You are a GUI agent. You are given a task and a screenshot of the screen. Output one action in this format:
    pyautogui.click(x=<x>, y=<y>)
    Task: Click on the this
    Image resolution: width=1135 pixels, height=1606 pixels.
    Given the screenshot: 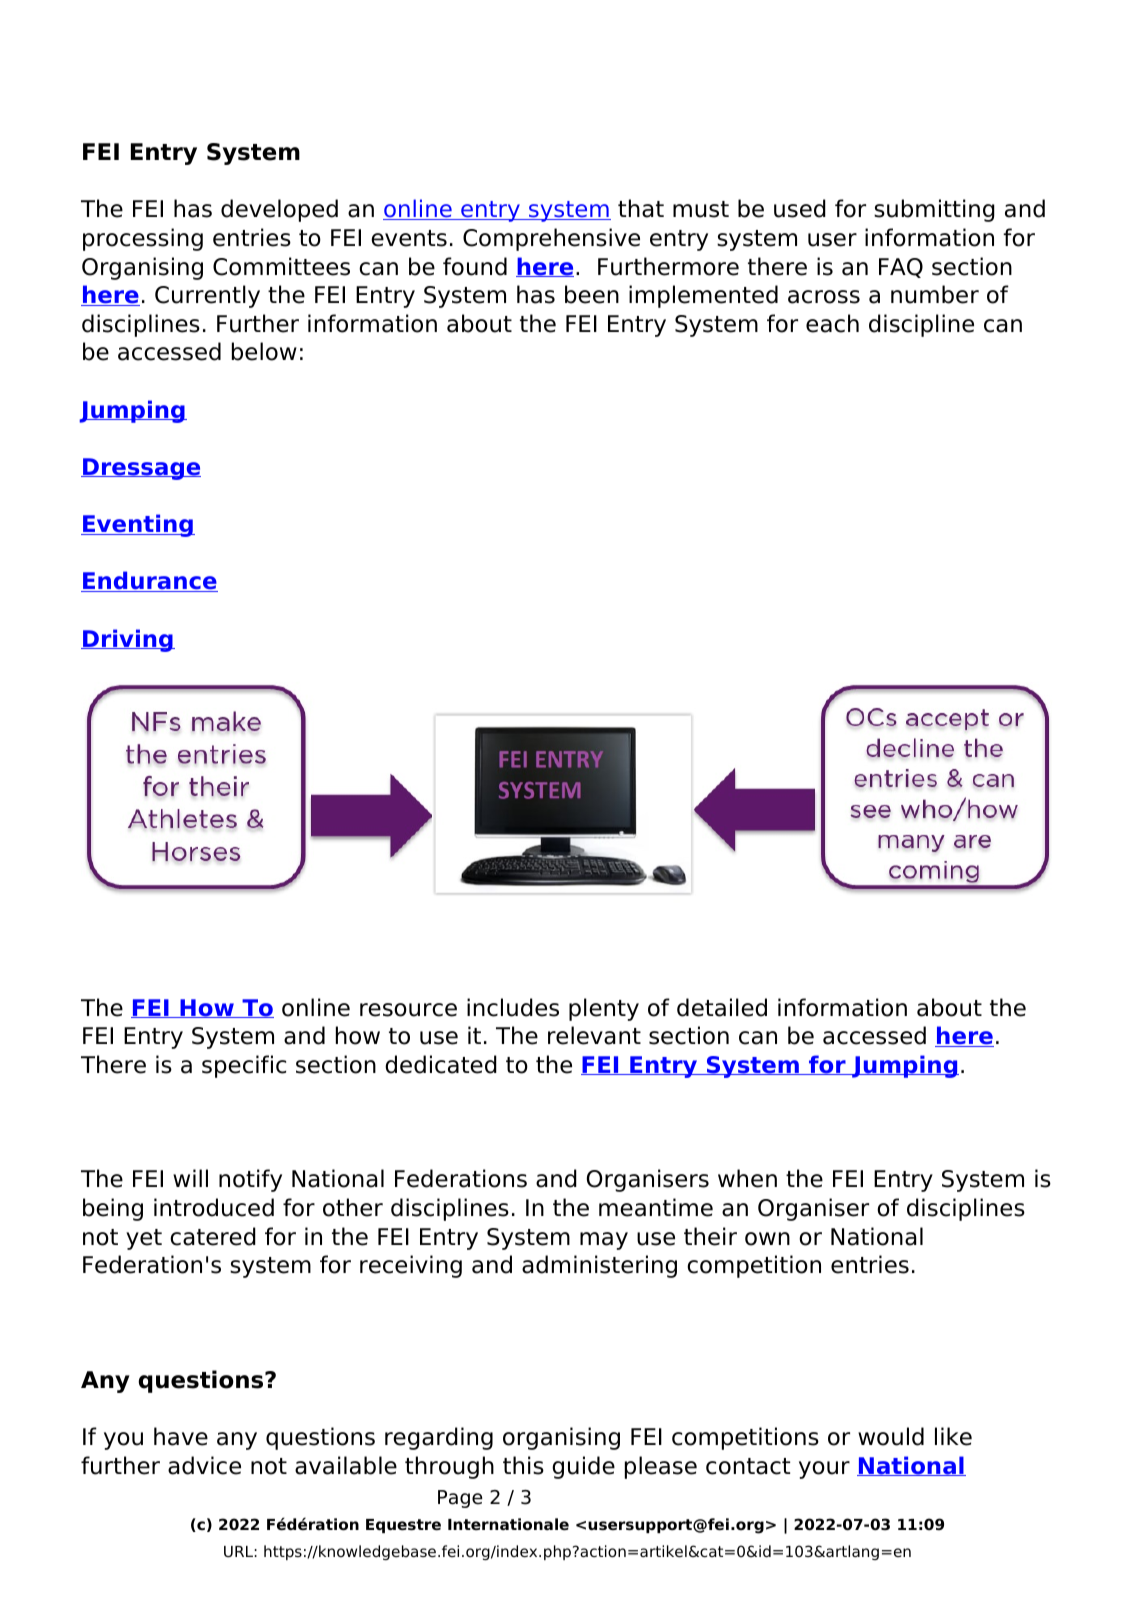 What is the action you would take?
    pyautogui.click(x=523, y=1465)
